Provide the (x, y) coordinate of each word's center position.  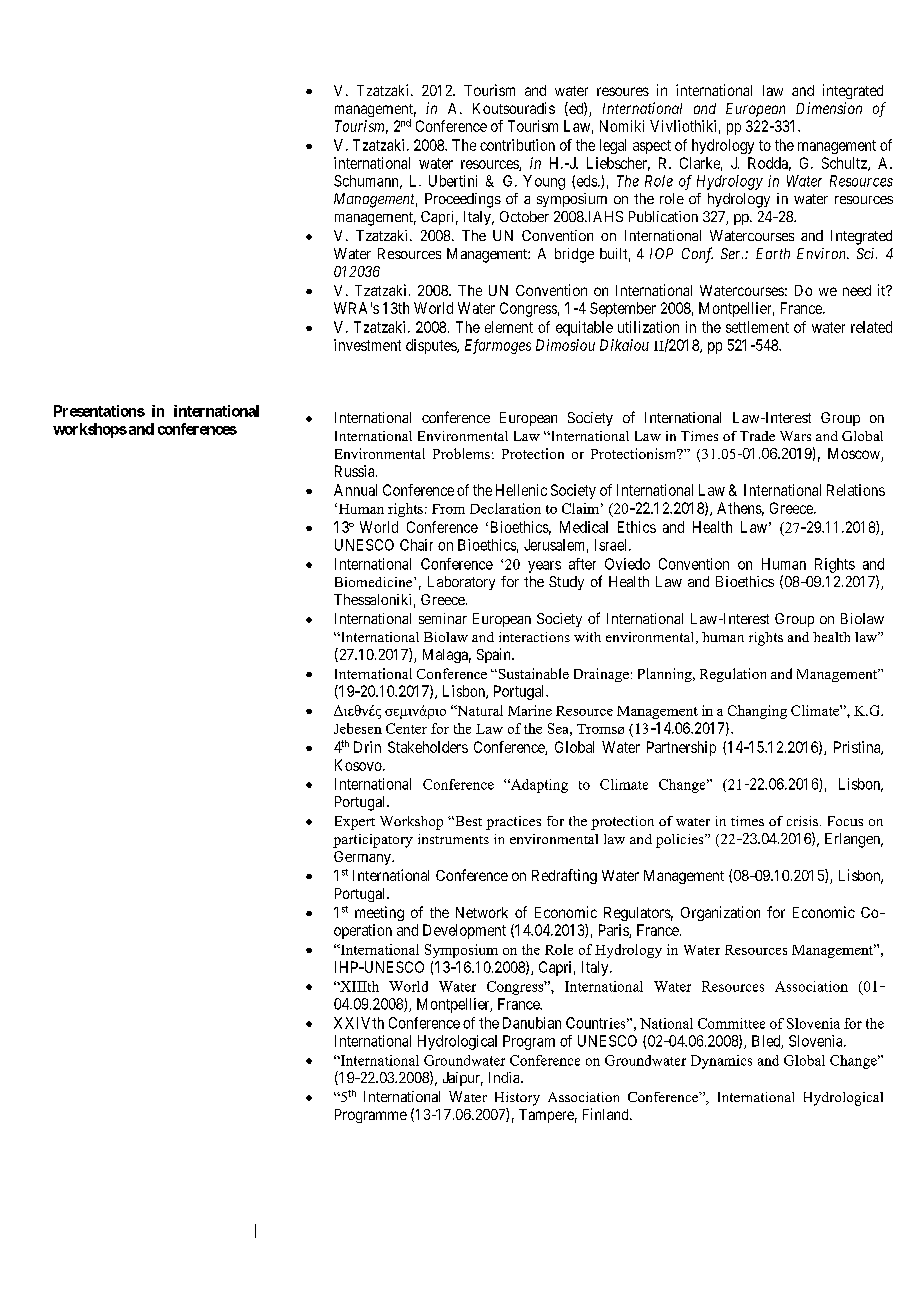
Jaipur (463, 1079)
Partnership (681, 748)
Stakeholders (428, 747)
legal (613, 146)
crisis (804, 821)
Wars (795, 436)
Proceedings (463, 200)
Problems (461, 453)
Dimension (829, 108)
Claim (580, 508)
